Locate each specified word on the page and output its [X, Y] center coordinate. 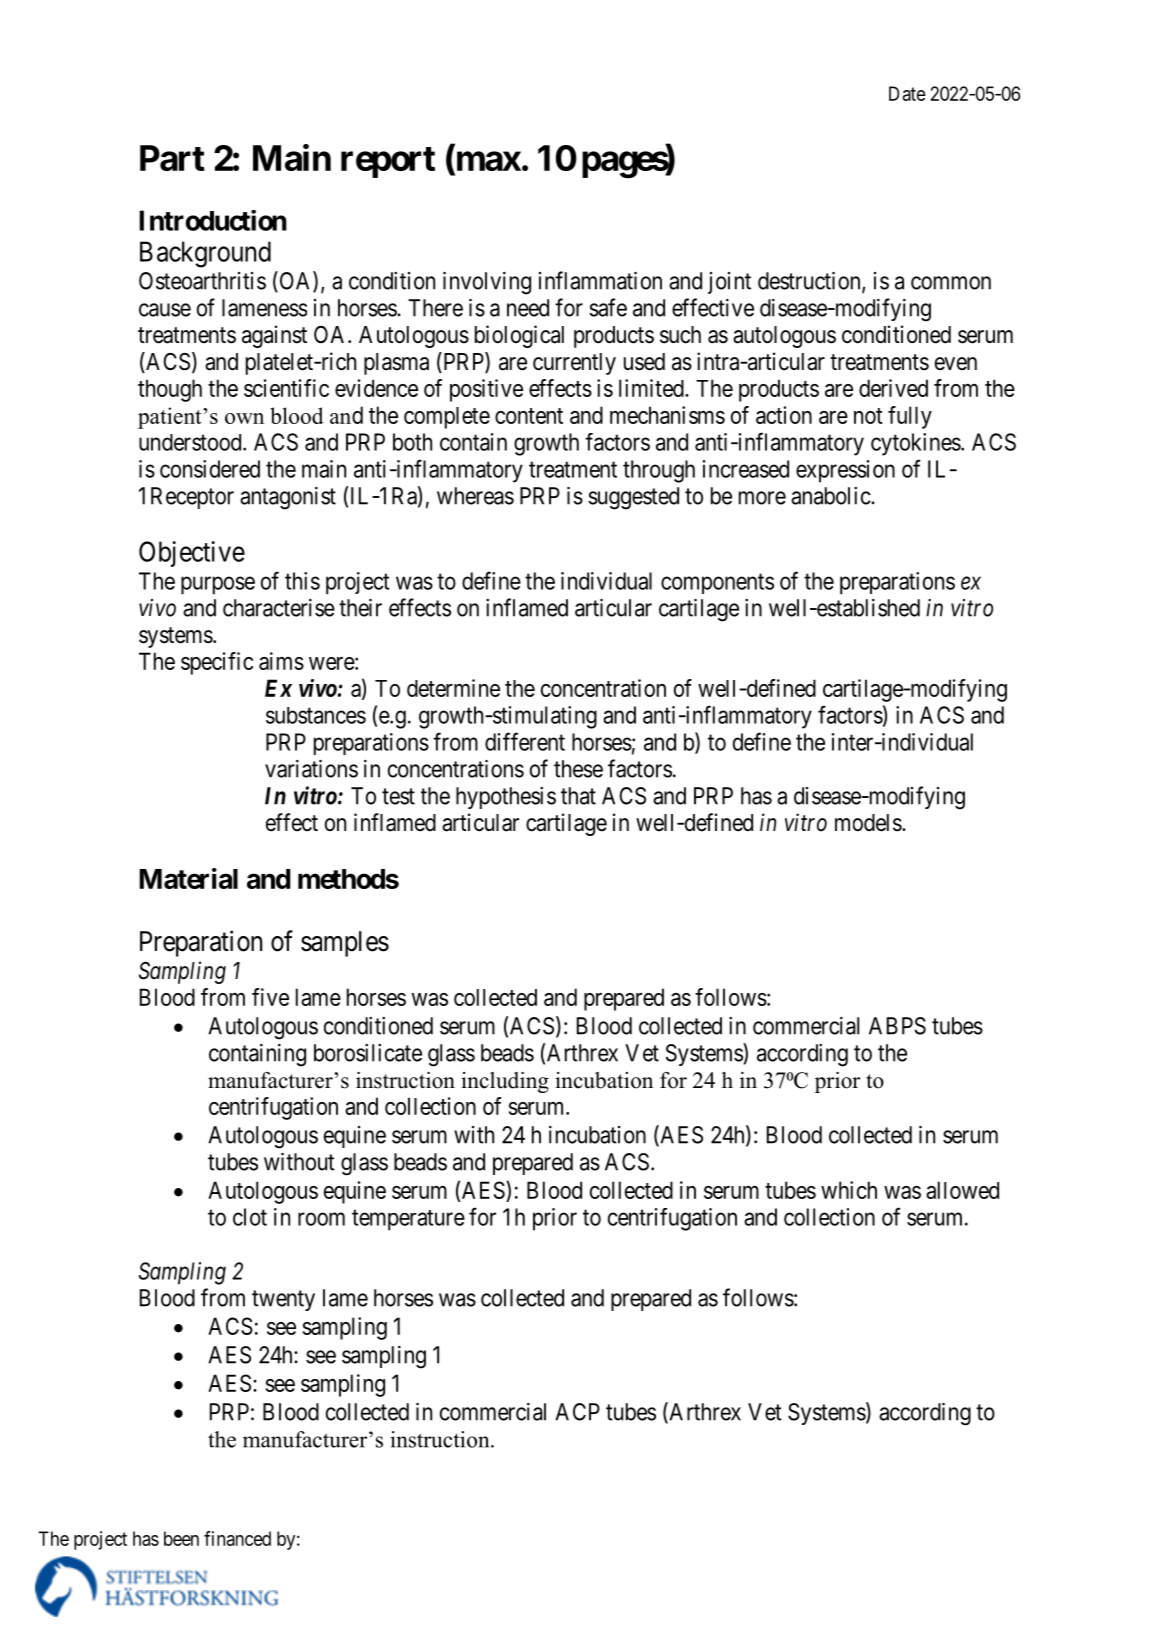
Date [907, 93]
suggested [633, 498]
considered [210, 469]
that [578, 796]
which [849, 1190]
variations [311, 769]
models [868, 823]
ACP [577, 1412]
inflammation [600, 280]
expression [845, 471]
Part [172, 158]
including [505, 1082]
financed [237, 1538]
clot [250, 1217]
